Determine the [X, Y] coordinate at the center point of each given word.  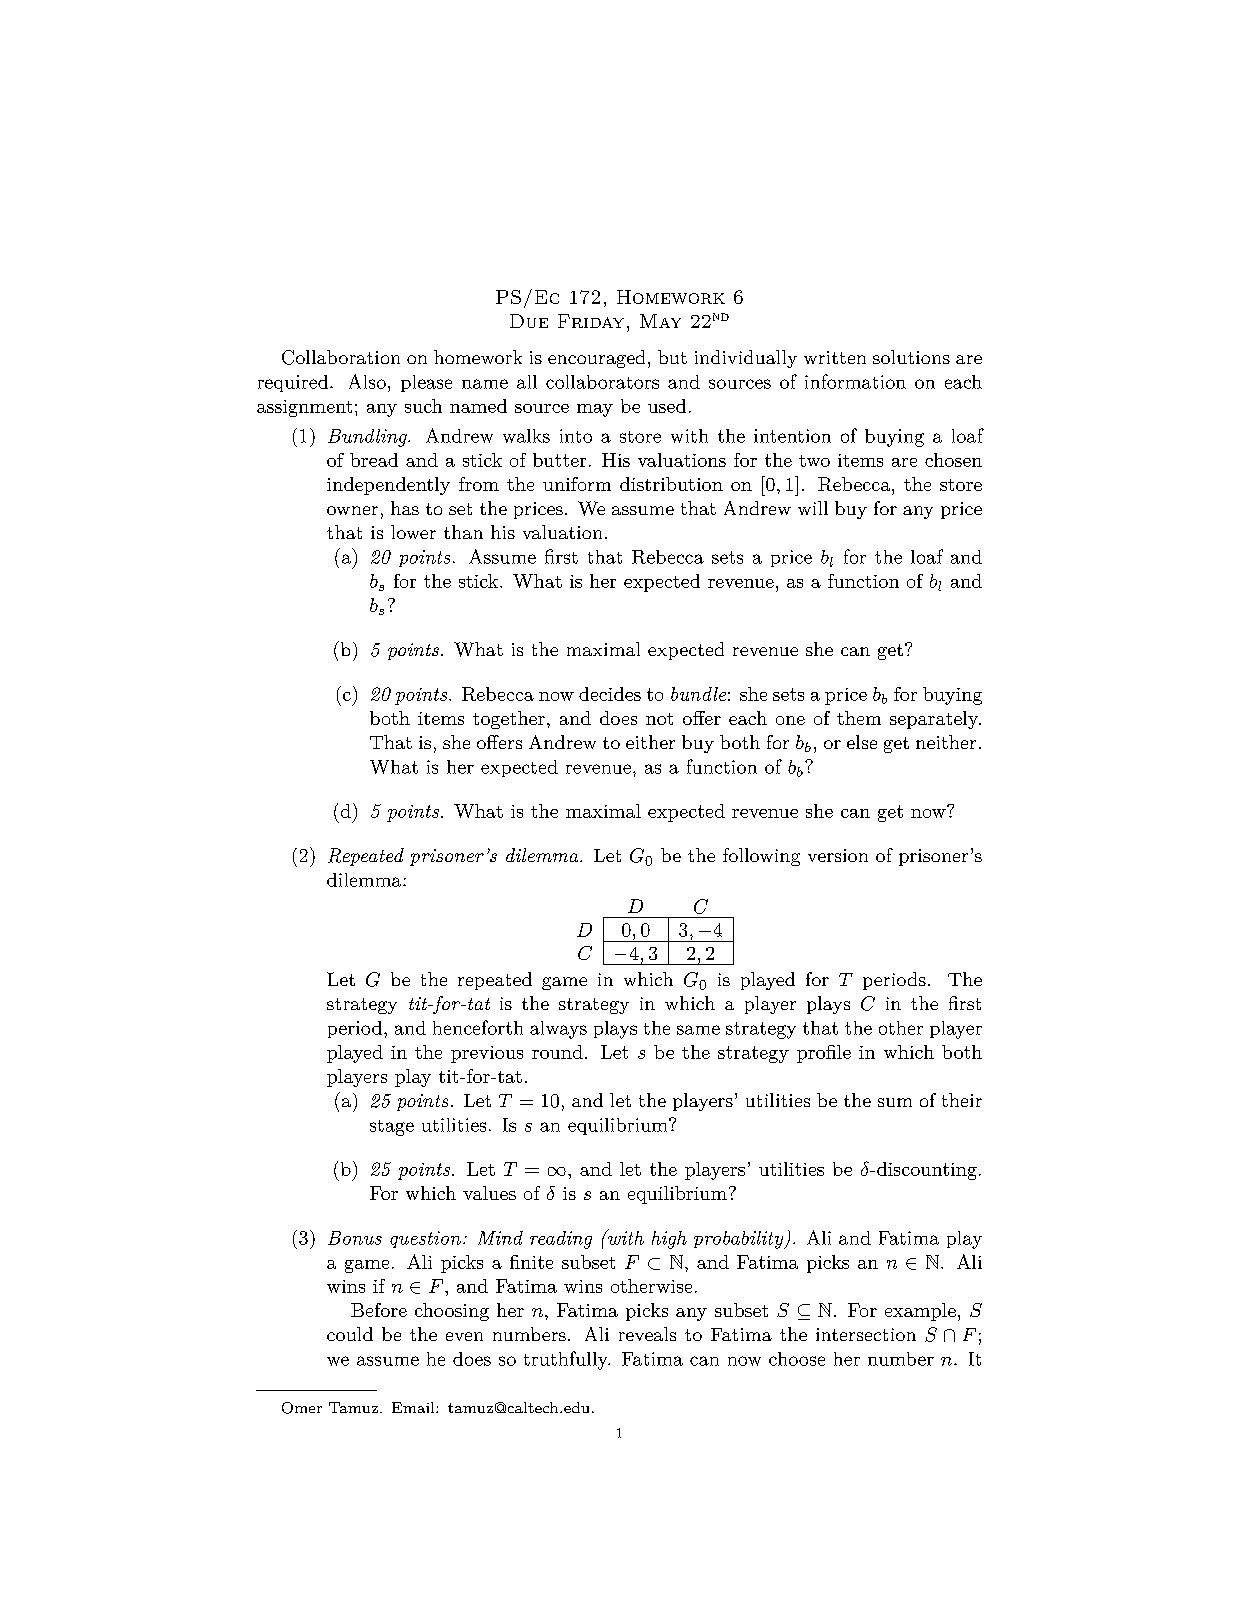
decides [610, 694]
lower [413, 532]
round [557, 1052]
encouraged [596, 359]
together [509, 720]
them [859, 718]
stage [392, 1128]
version [838, 855]
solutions [911, 357]
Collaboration [341, 357]
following [761, 857]
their [962, 1100]
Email [414, 1407]
